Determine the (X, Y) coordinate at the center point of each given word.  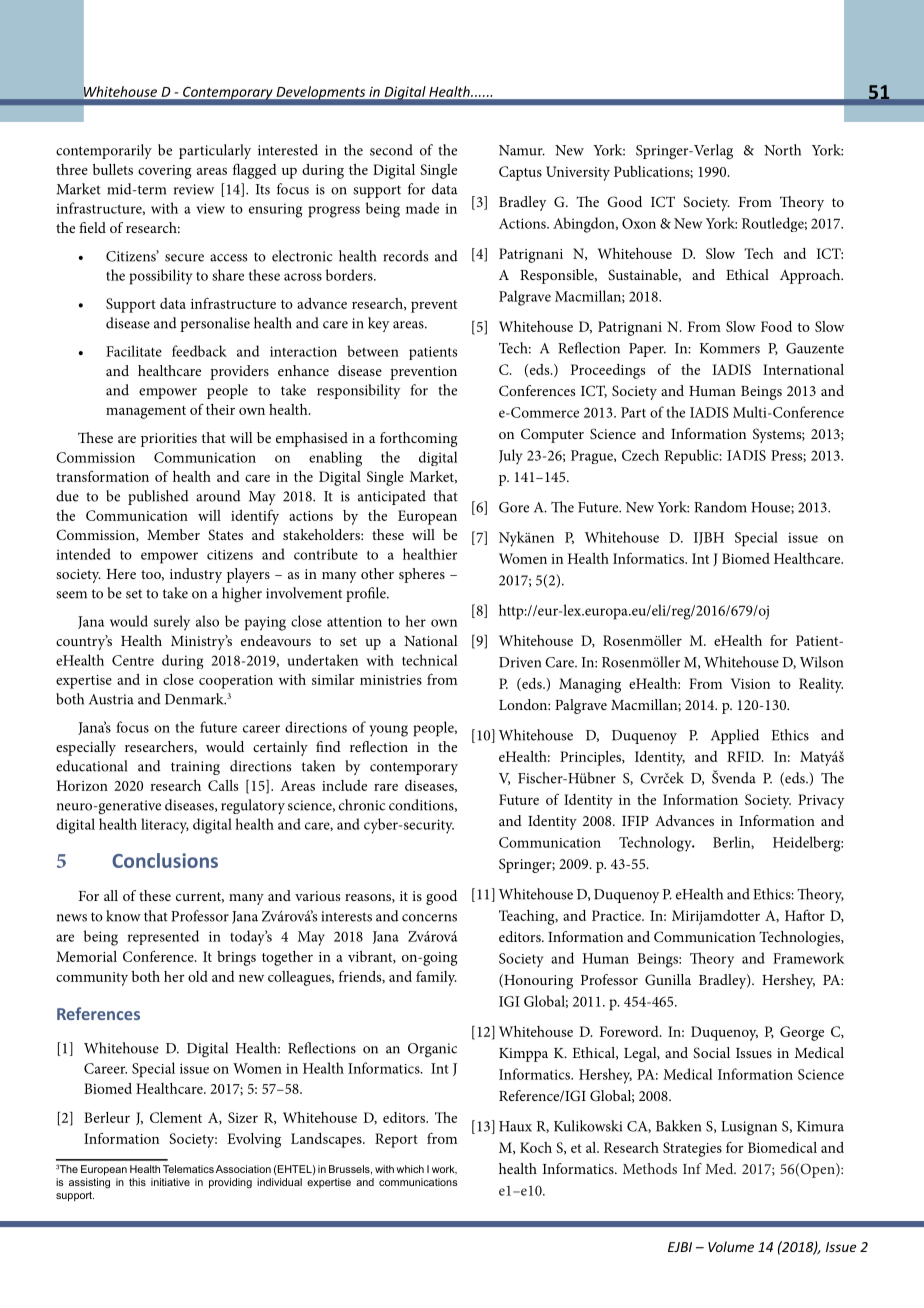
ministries (391, 680)
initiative (170, 1182)
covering (165, 172)
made (422, 208)
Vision (750, 683)
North (782, 150)
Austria (111, 699)
